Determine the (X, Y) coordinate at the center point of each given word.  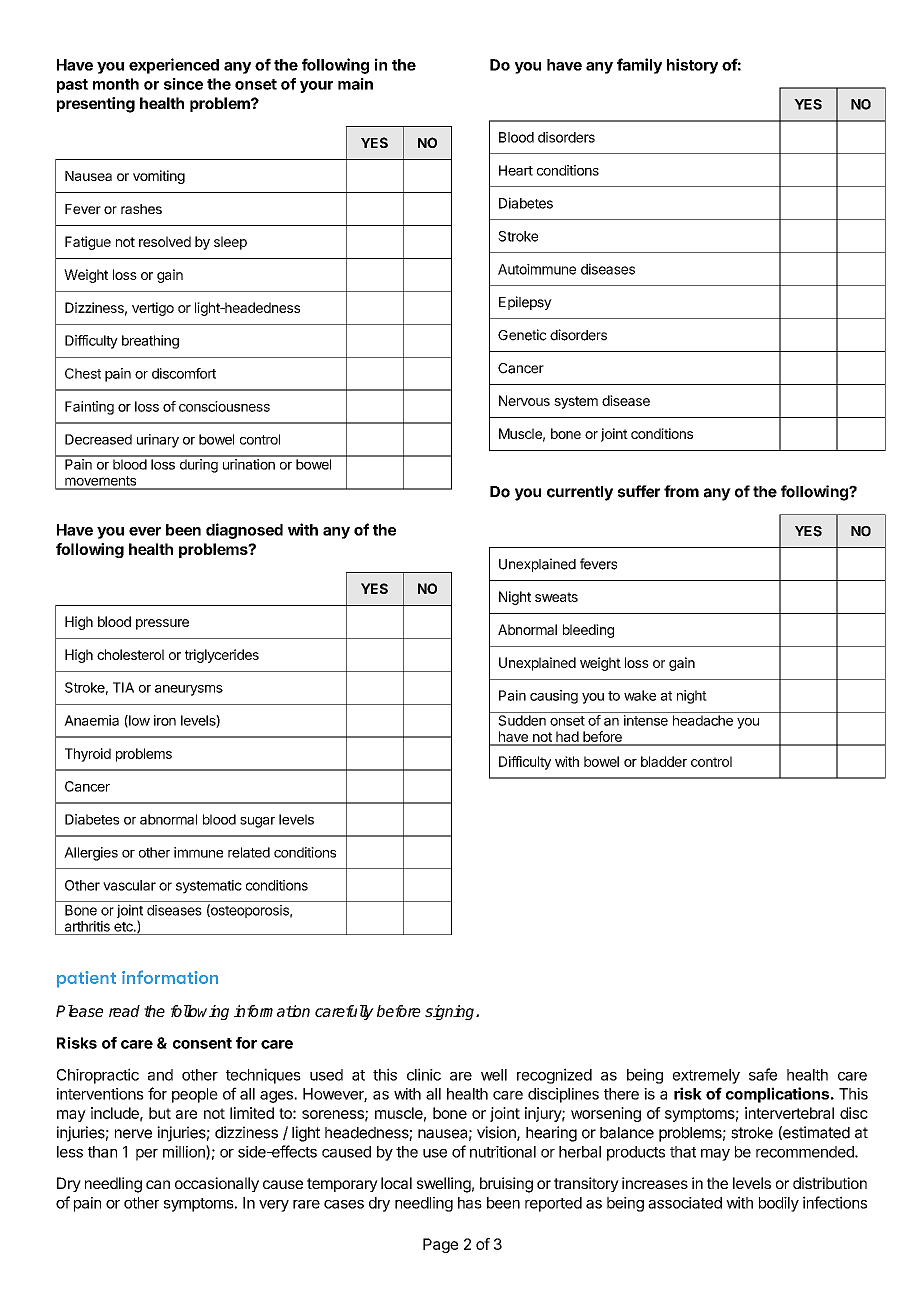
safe (763, 1074)
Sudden (522, 720)
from (681, 491)
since (183, 84)
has (470, 1203)
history (692, 66)
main (355, 84)
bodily (779, 1204)
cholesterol (130, 654)
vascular (129, 885)
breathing (150, 342)
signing (451, 1012)
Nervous (524, 400)
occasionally (217, 1184)
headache (703, 720)
